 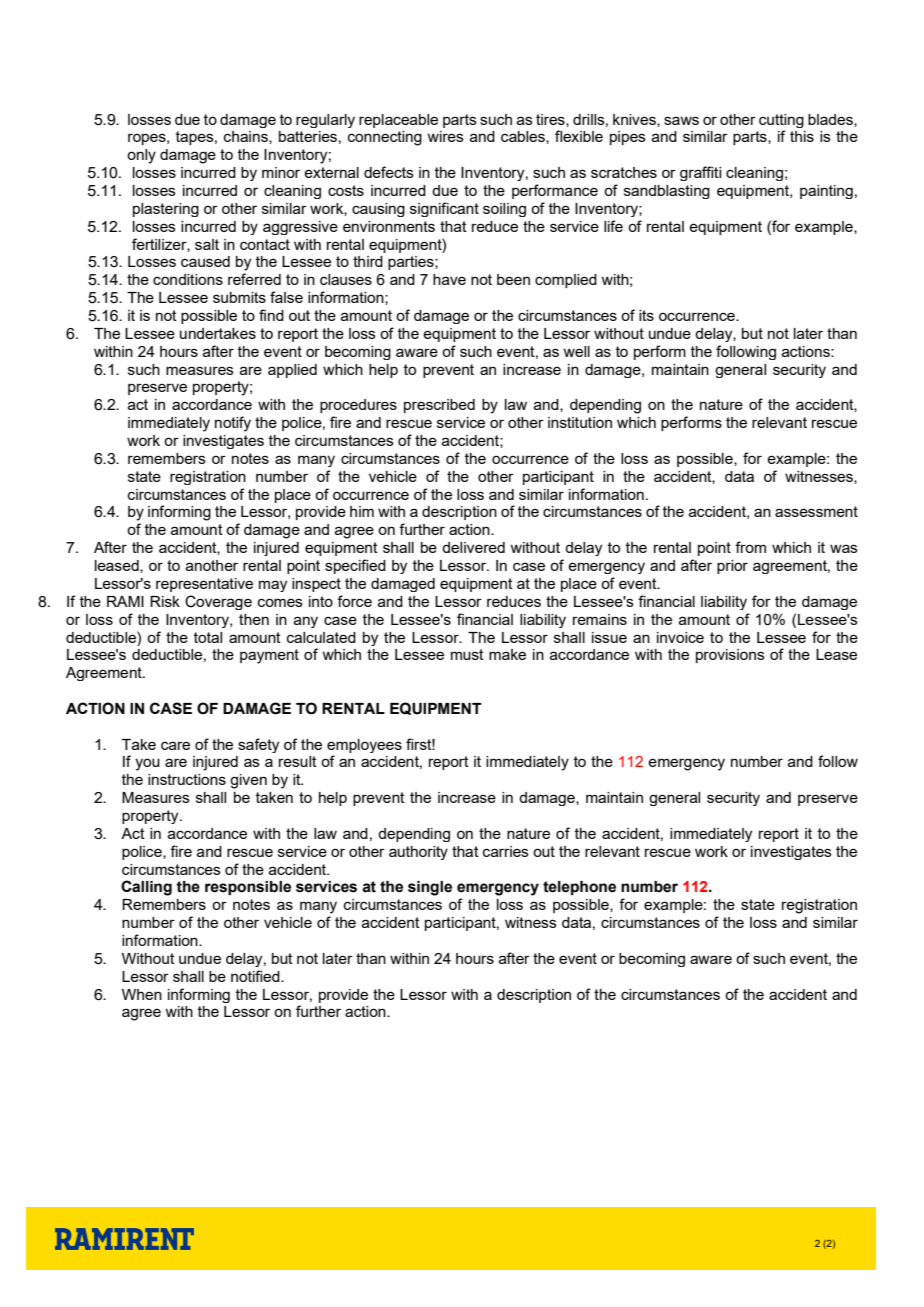 I want to click on cables, so click(x=524, y=137).
